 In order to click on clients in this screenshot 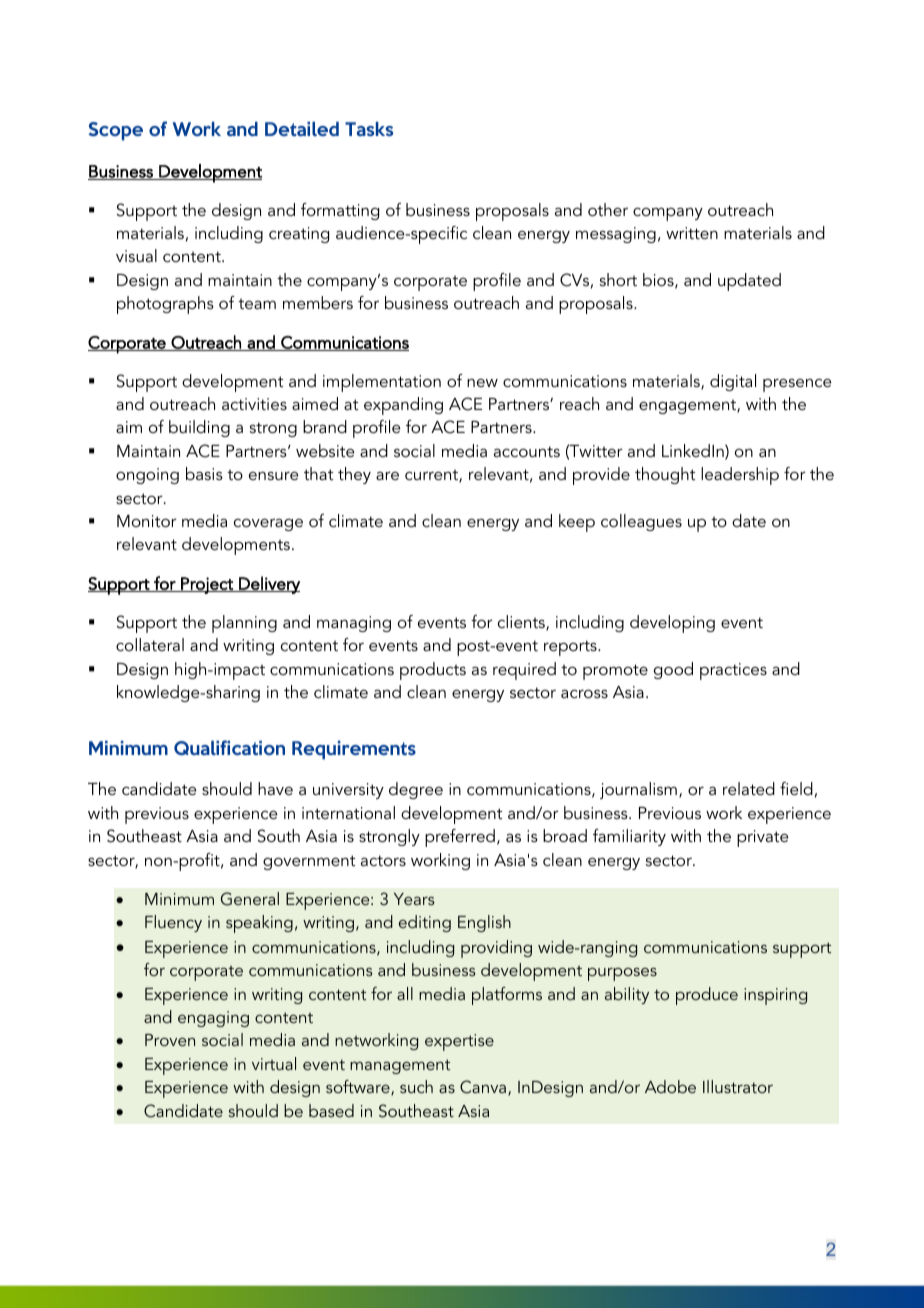, I will do `click(522, 623)`.
